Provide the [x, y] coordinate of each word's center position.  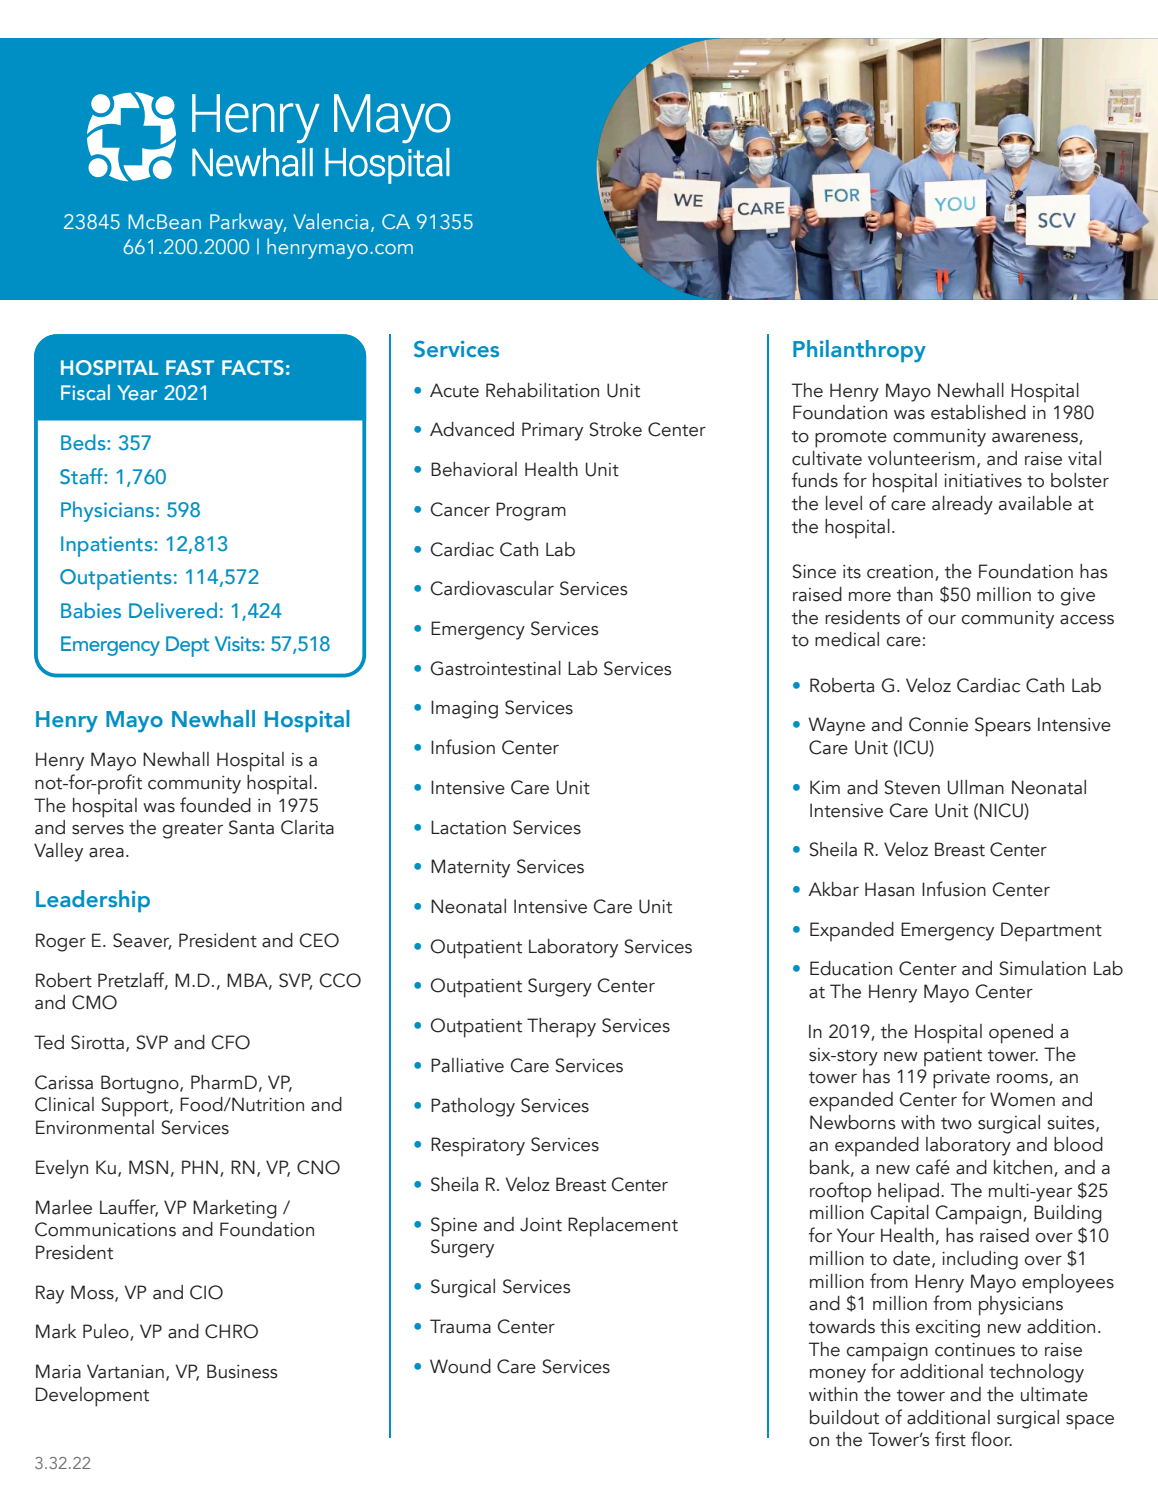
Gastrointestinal [496, 668]
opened [1021, 1034]
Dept [187, 646]
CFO [231, 1042]
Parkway [248, 223]
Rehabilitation [542, 390]
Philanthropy [859, 351]
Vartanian [125, 1371]
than [915, 594]
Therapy [561, 1028]
